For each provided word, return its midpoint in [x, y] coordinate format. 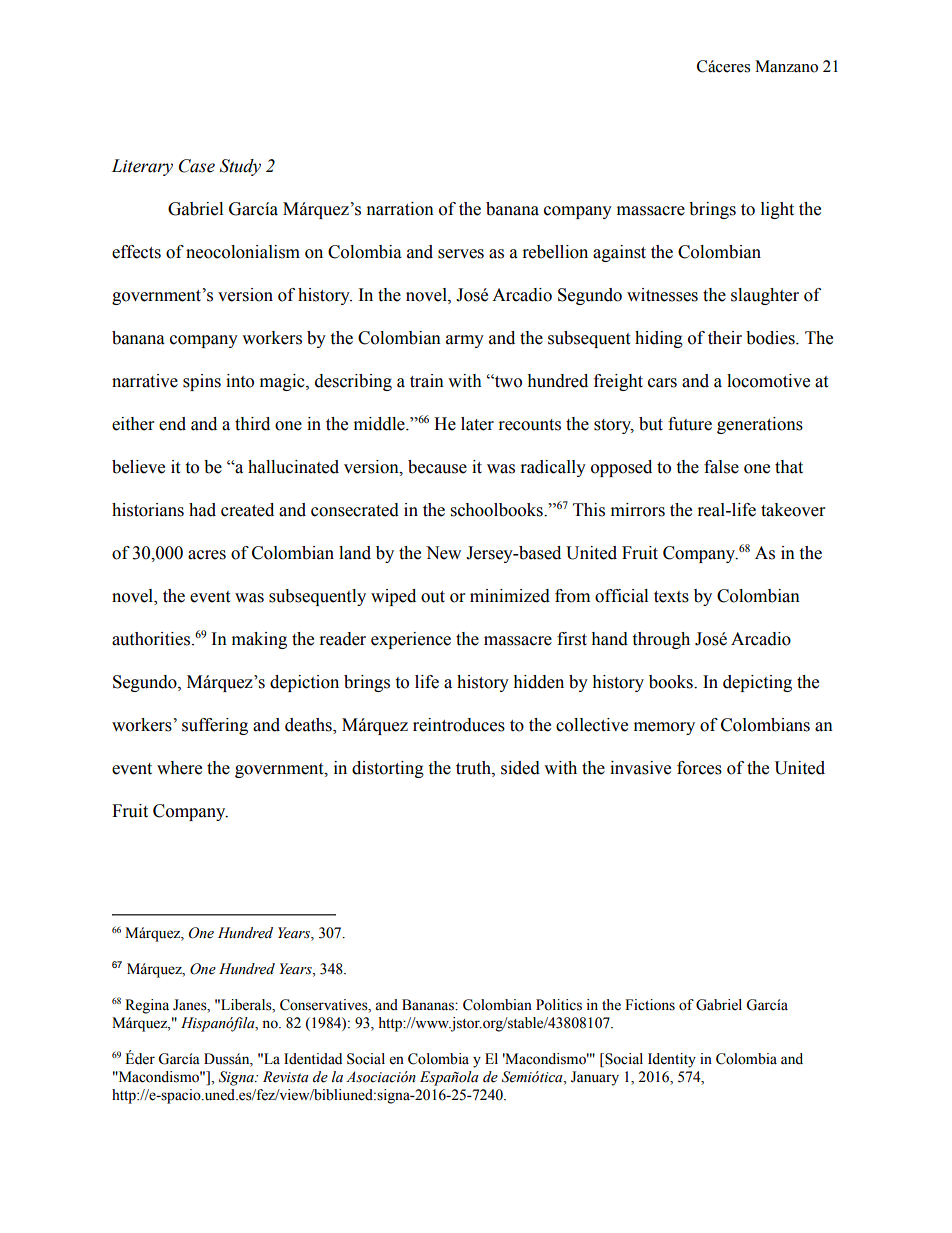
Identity [672, 1060]
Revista [286, 1077]
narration [400, 209]
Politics [559, 1005]
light [777, 210]
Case [197, 166]
